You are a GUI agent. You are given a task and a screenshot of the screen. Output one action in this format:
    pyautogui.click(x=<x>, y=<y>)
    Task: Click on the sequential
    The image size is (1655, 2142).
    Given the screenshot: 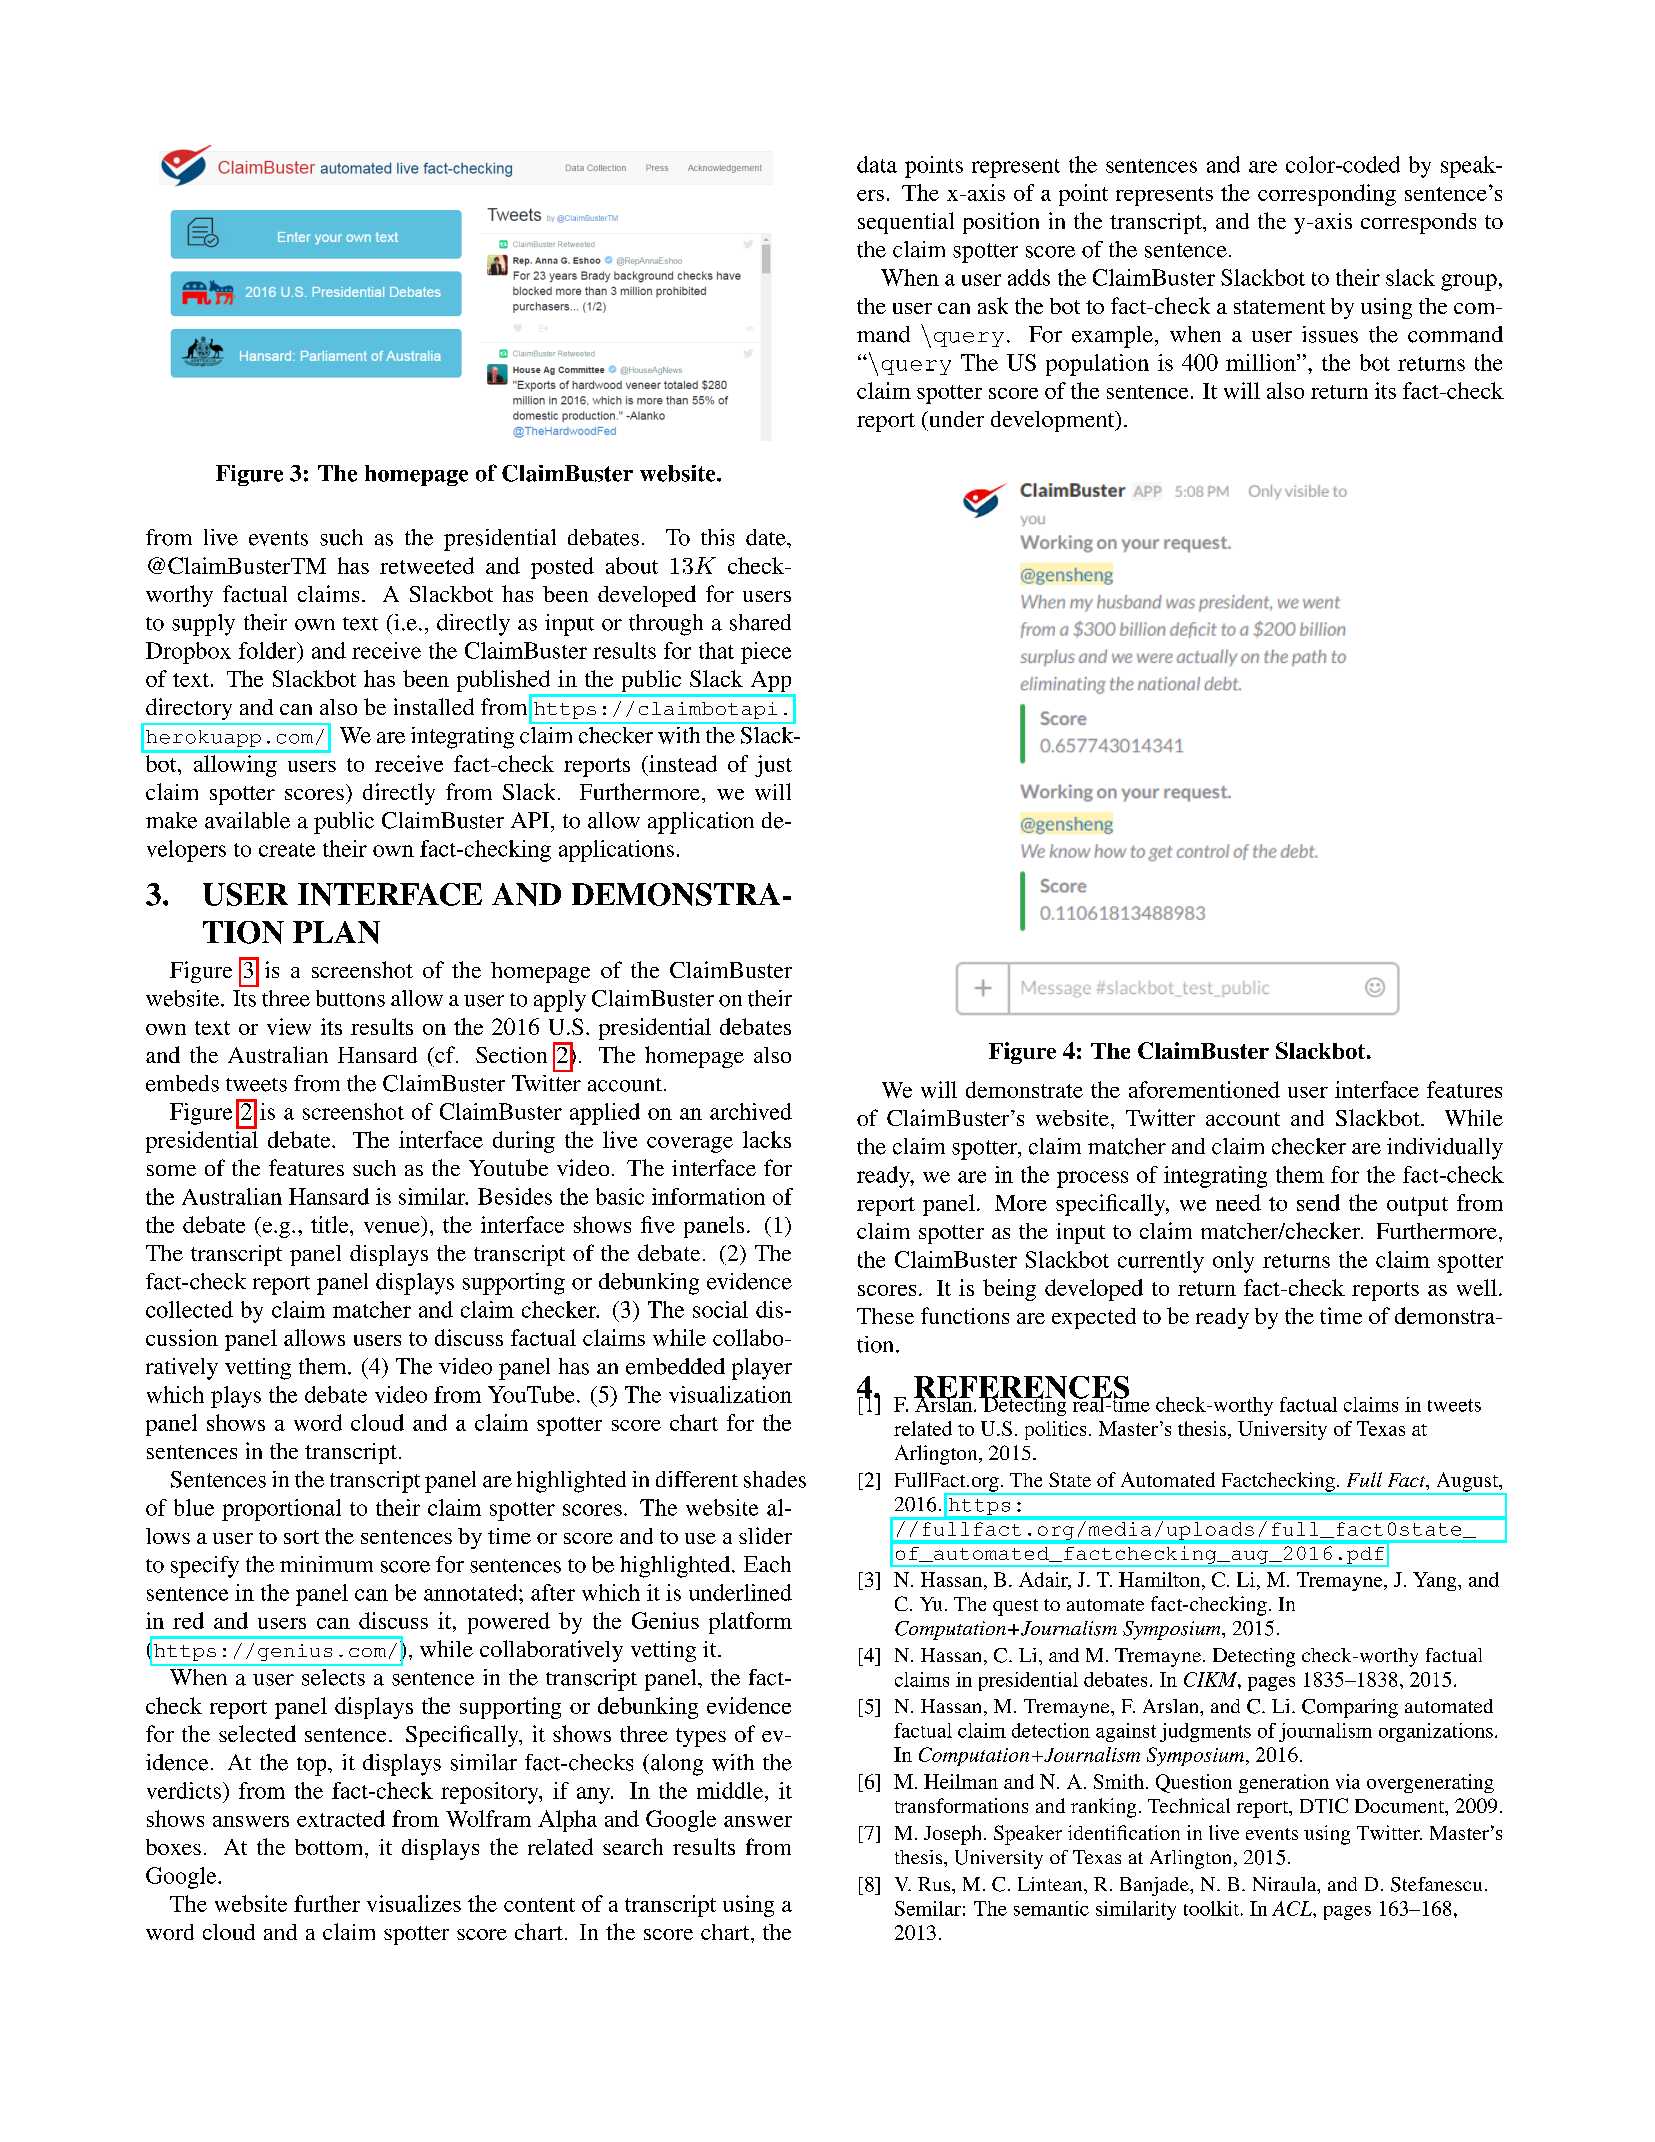 What is the action you would take?
    pyautogui.click(x=906, y=223)
